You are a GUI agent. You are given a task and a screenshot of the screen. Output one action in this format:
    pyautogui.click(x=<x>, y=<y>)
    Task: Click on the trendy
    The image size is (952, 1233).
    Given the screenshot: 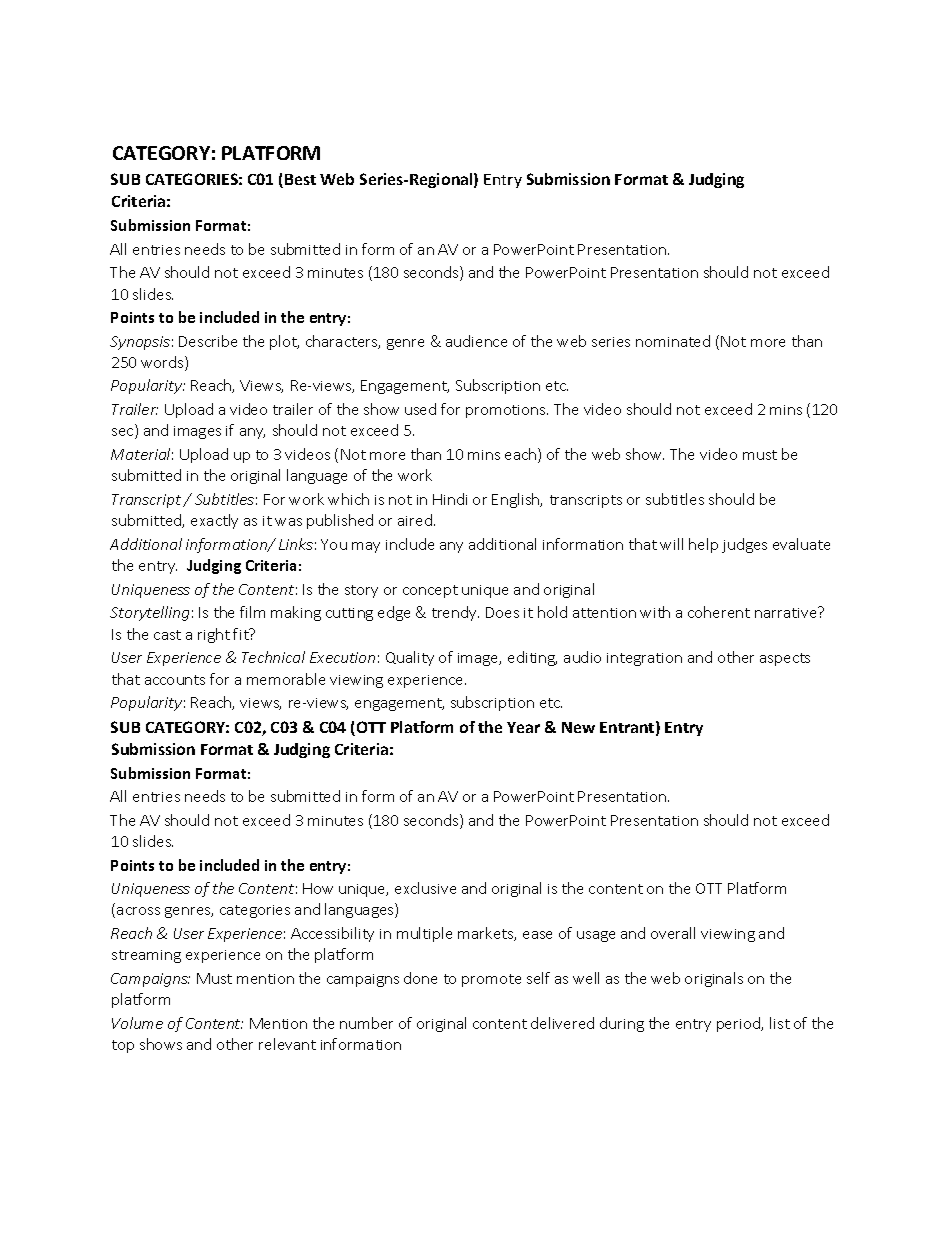 What is the action you would take?
    pyautogui.click(x=455, y=613)
